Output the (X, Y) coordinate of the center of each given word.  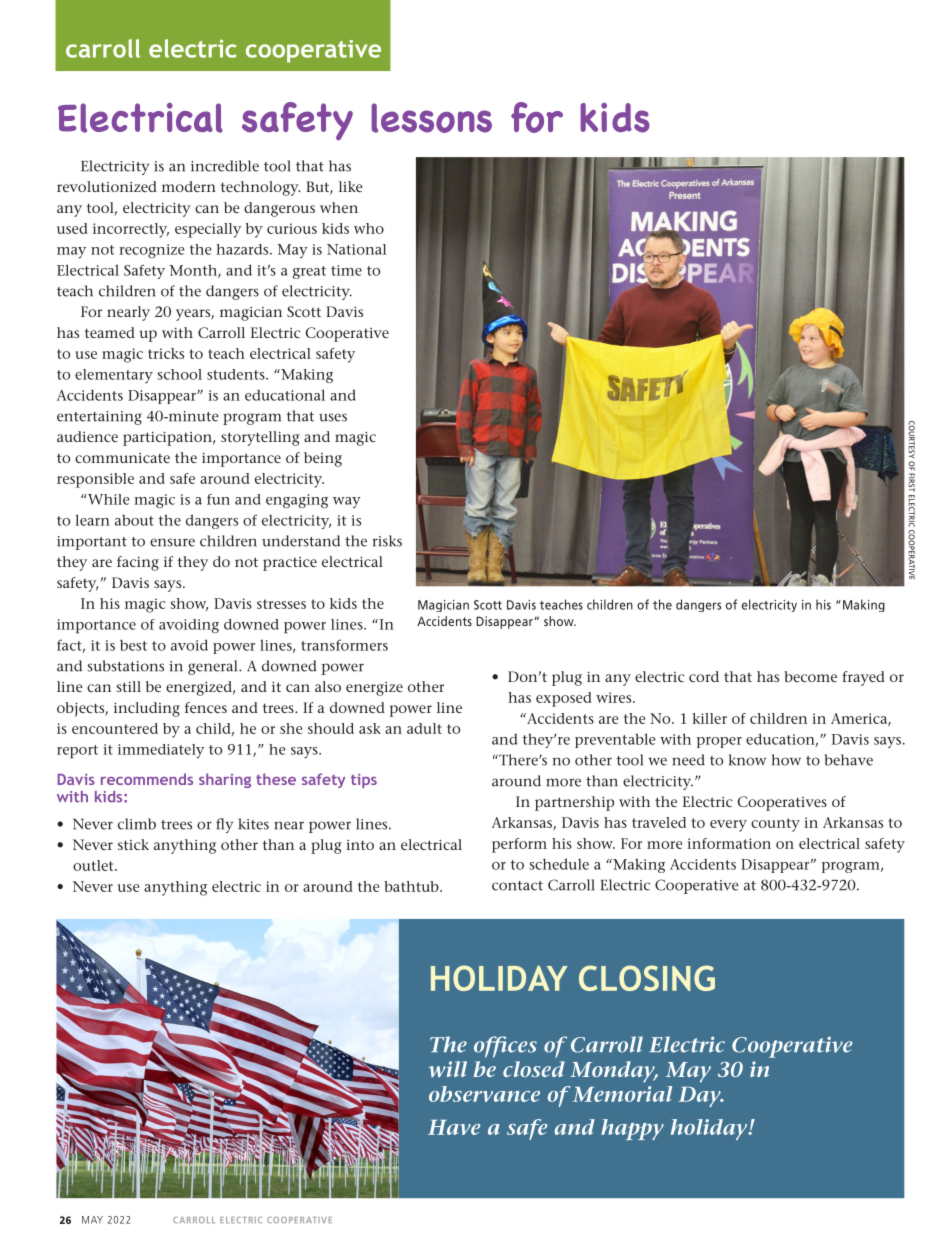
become (810, 676)
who (369, 228)
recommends (147, 779)
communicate (122, 458)
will (447, 1069)
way (347, 502)
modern (189, 186)
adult (424, 728)
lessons (431, 118)
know (747, 760)
